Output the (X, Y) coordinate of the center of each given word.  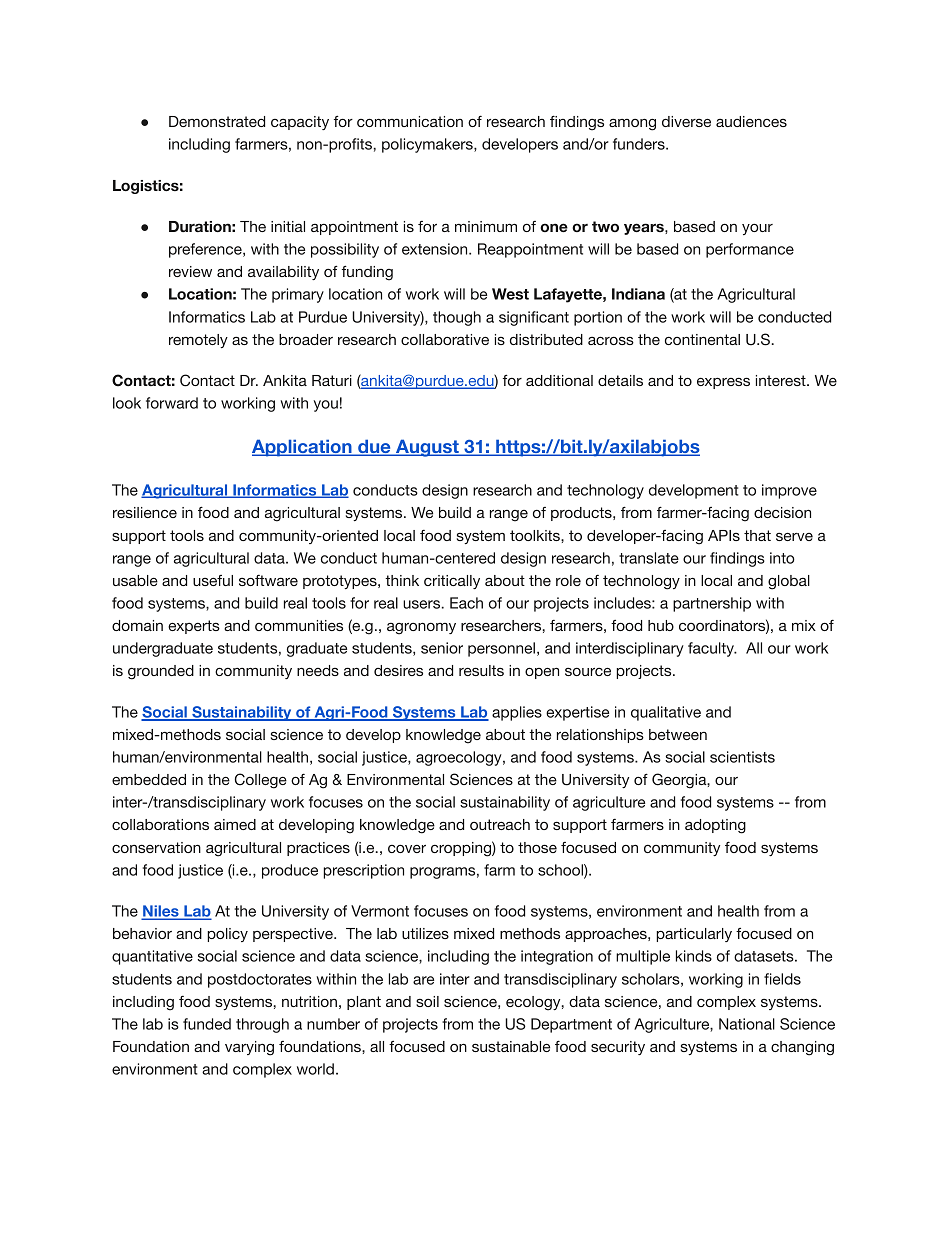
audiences (751, 121)
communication (410, 121)
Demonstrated (217, 121)
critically (452, 582)
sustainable (511, 1046)
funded (207, 1024)
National (747, 1024)
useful (213, 580)
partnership (712, 604)
